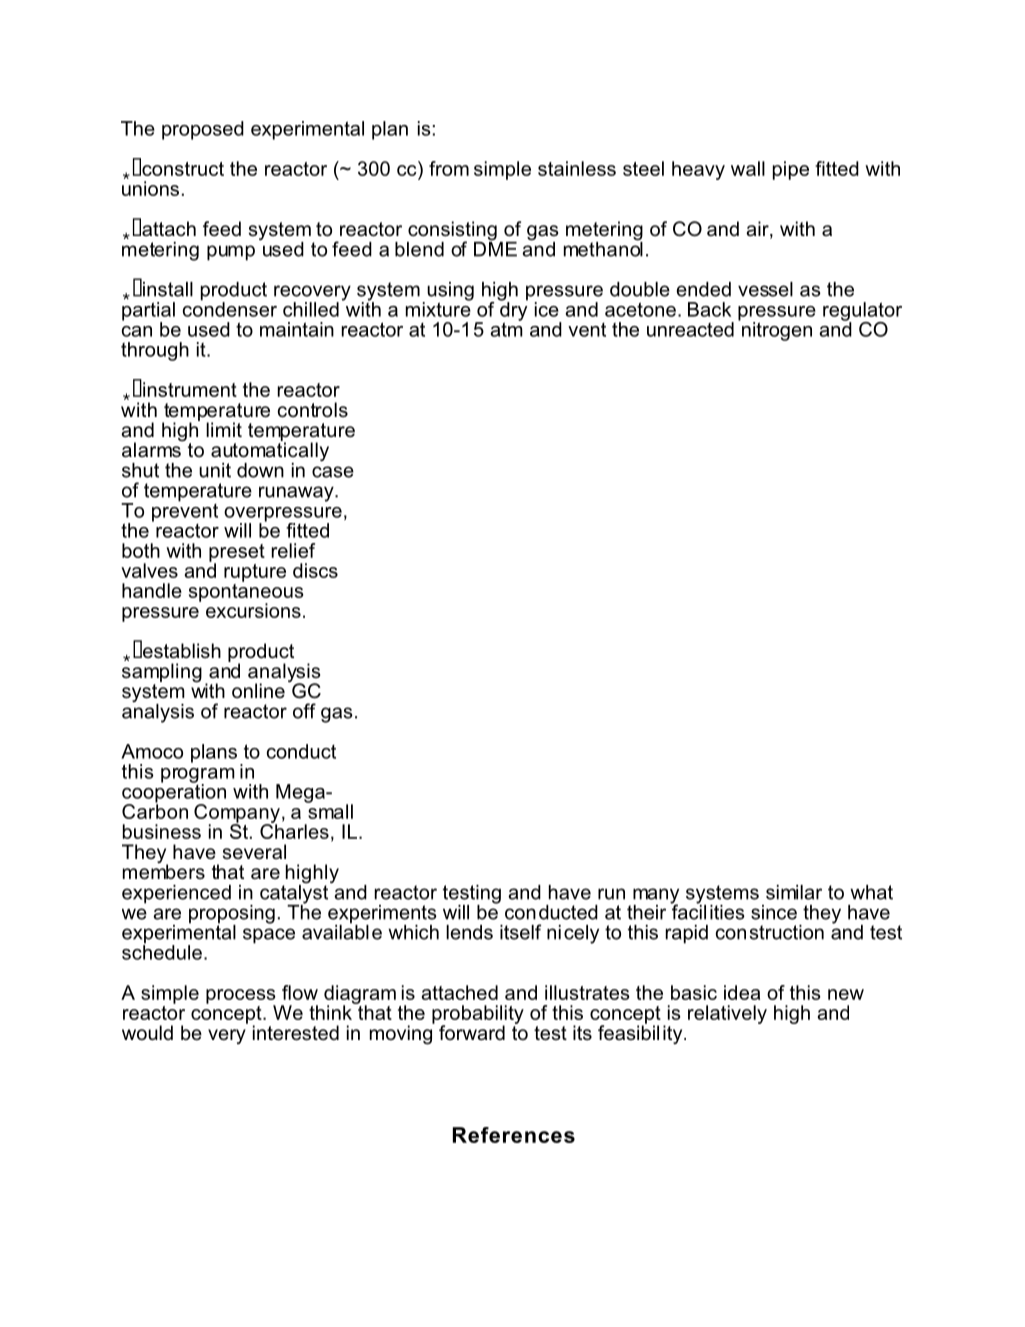  Describe the element at coordinates (315, 570) in the image. I see `discs` at that location.
